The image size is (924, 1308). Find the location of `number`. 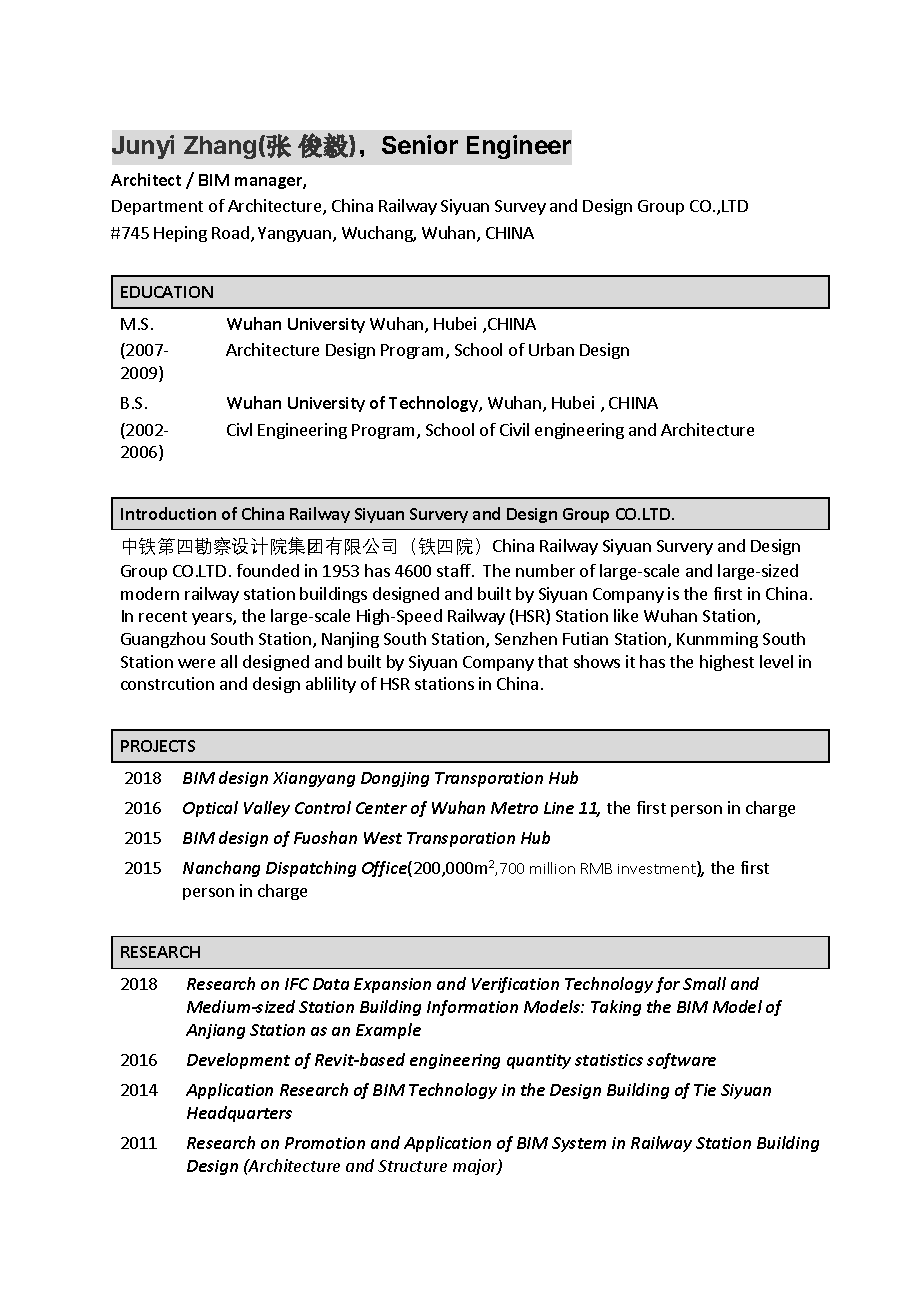

number is located at coordinates (545, 570).
